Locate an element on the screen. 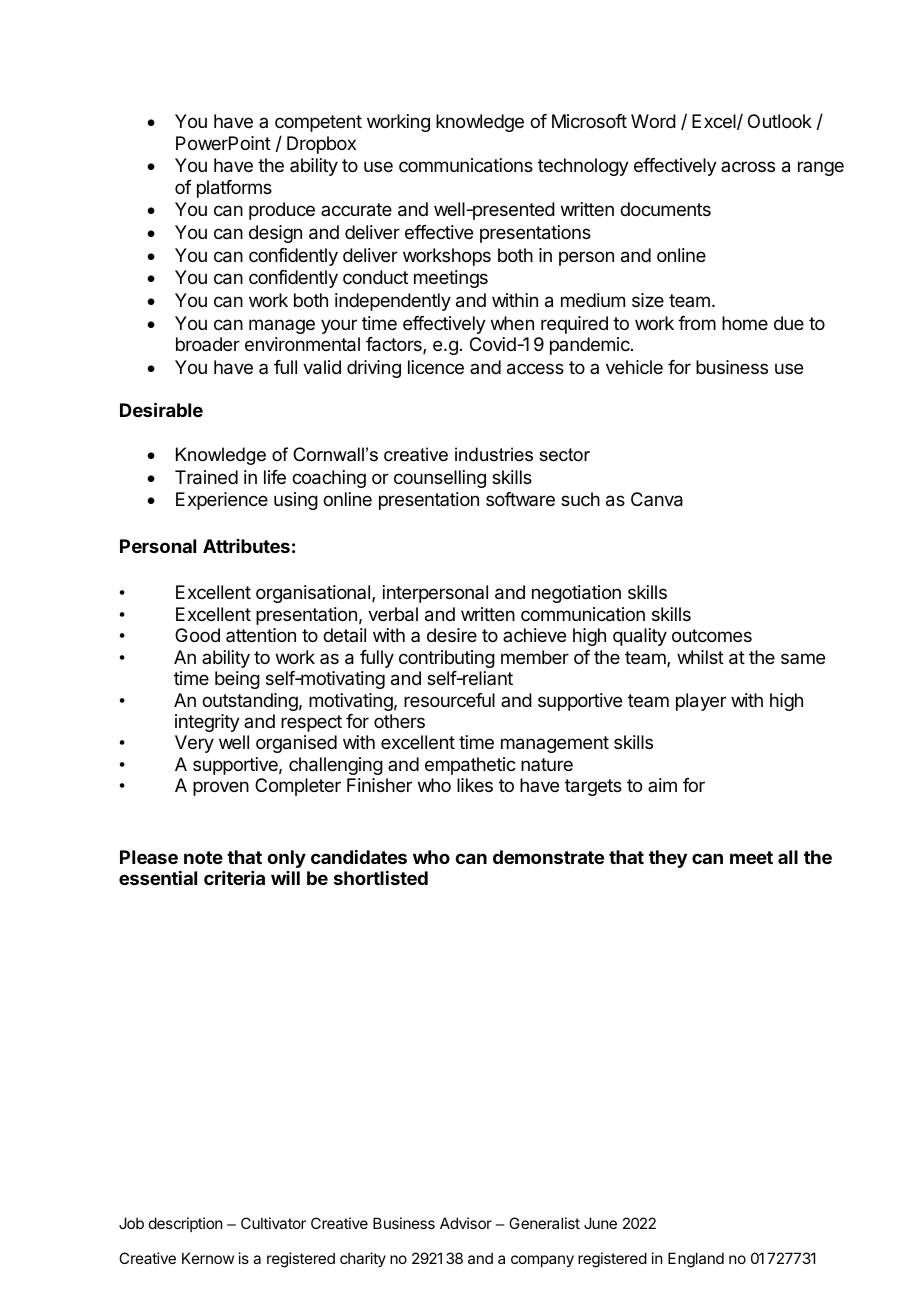 This screenshot has height=1308, width=924. technology is located at coordinates (583, 167).
